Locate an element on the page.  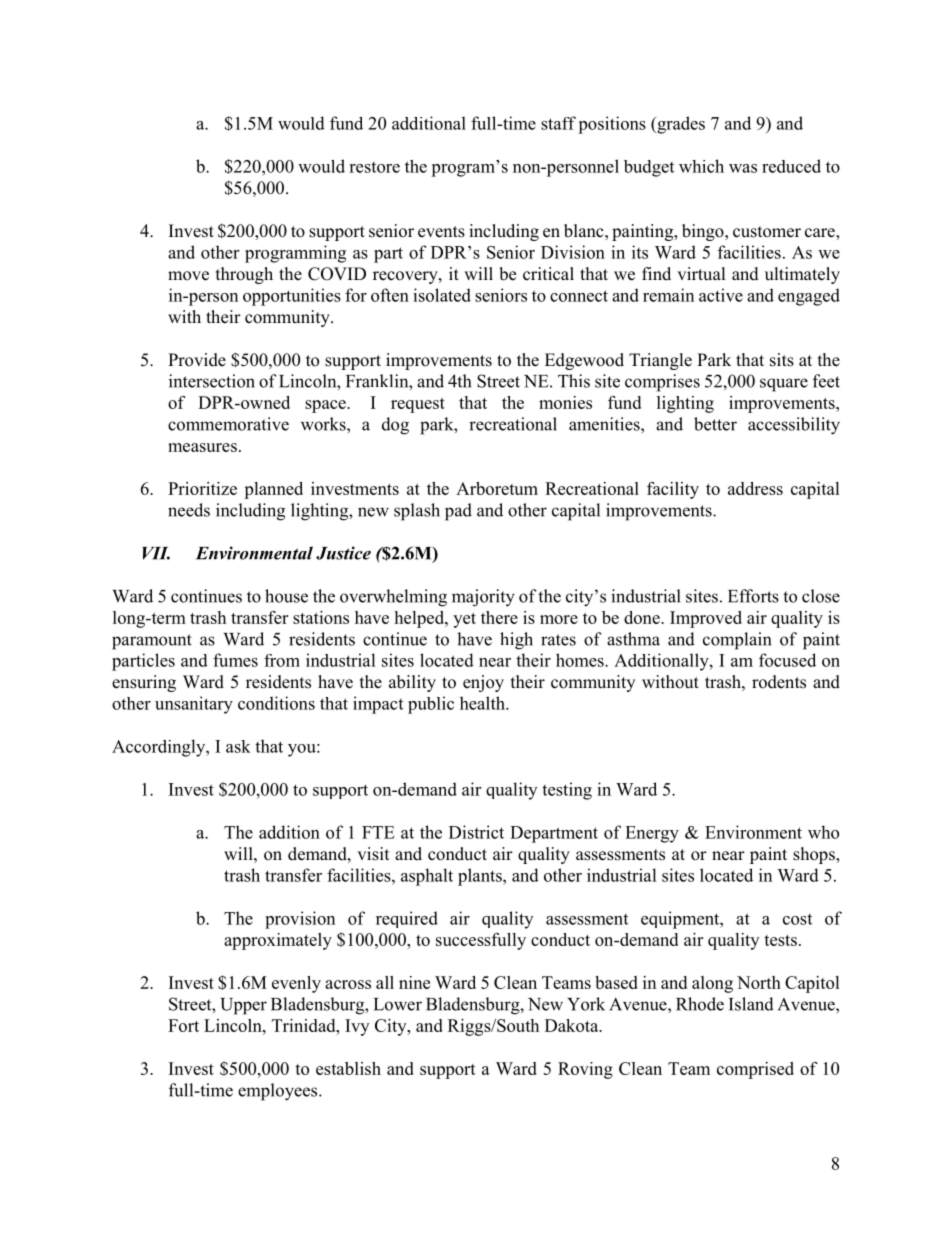
isolated is located at coordinates (442, 295).
